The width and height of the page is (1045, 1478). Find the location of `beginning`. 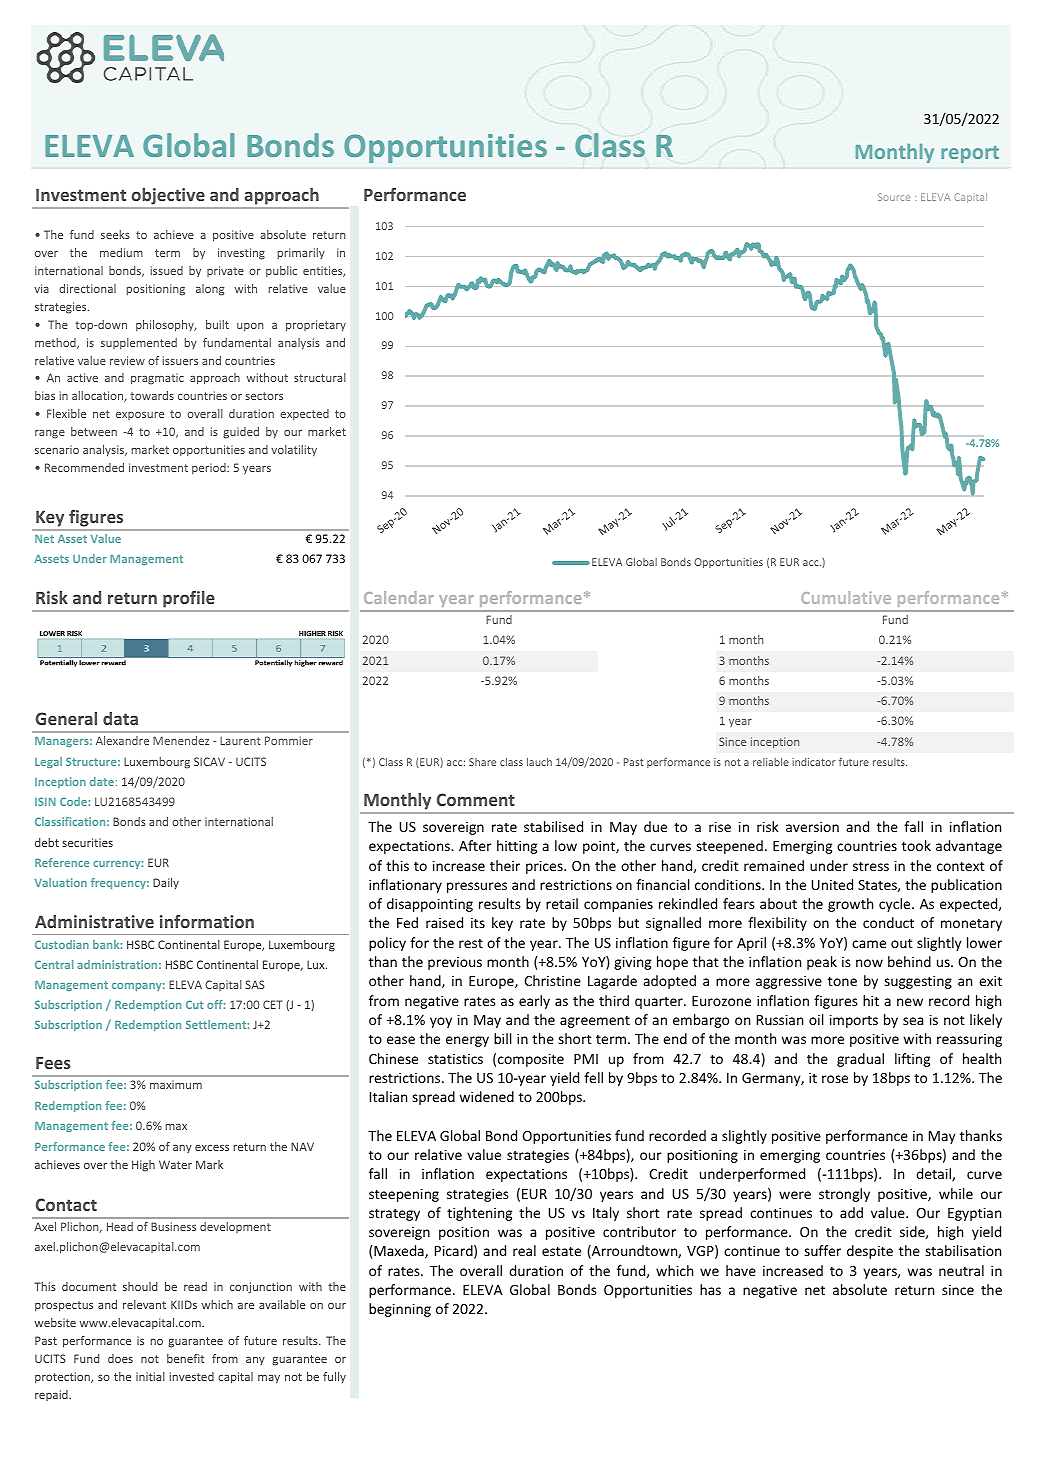

beginning is located at coordinates (400, 1310).
